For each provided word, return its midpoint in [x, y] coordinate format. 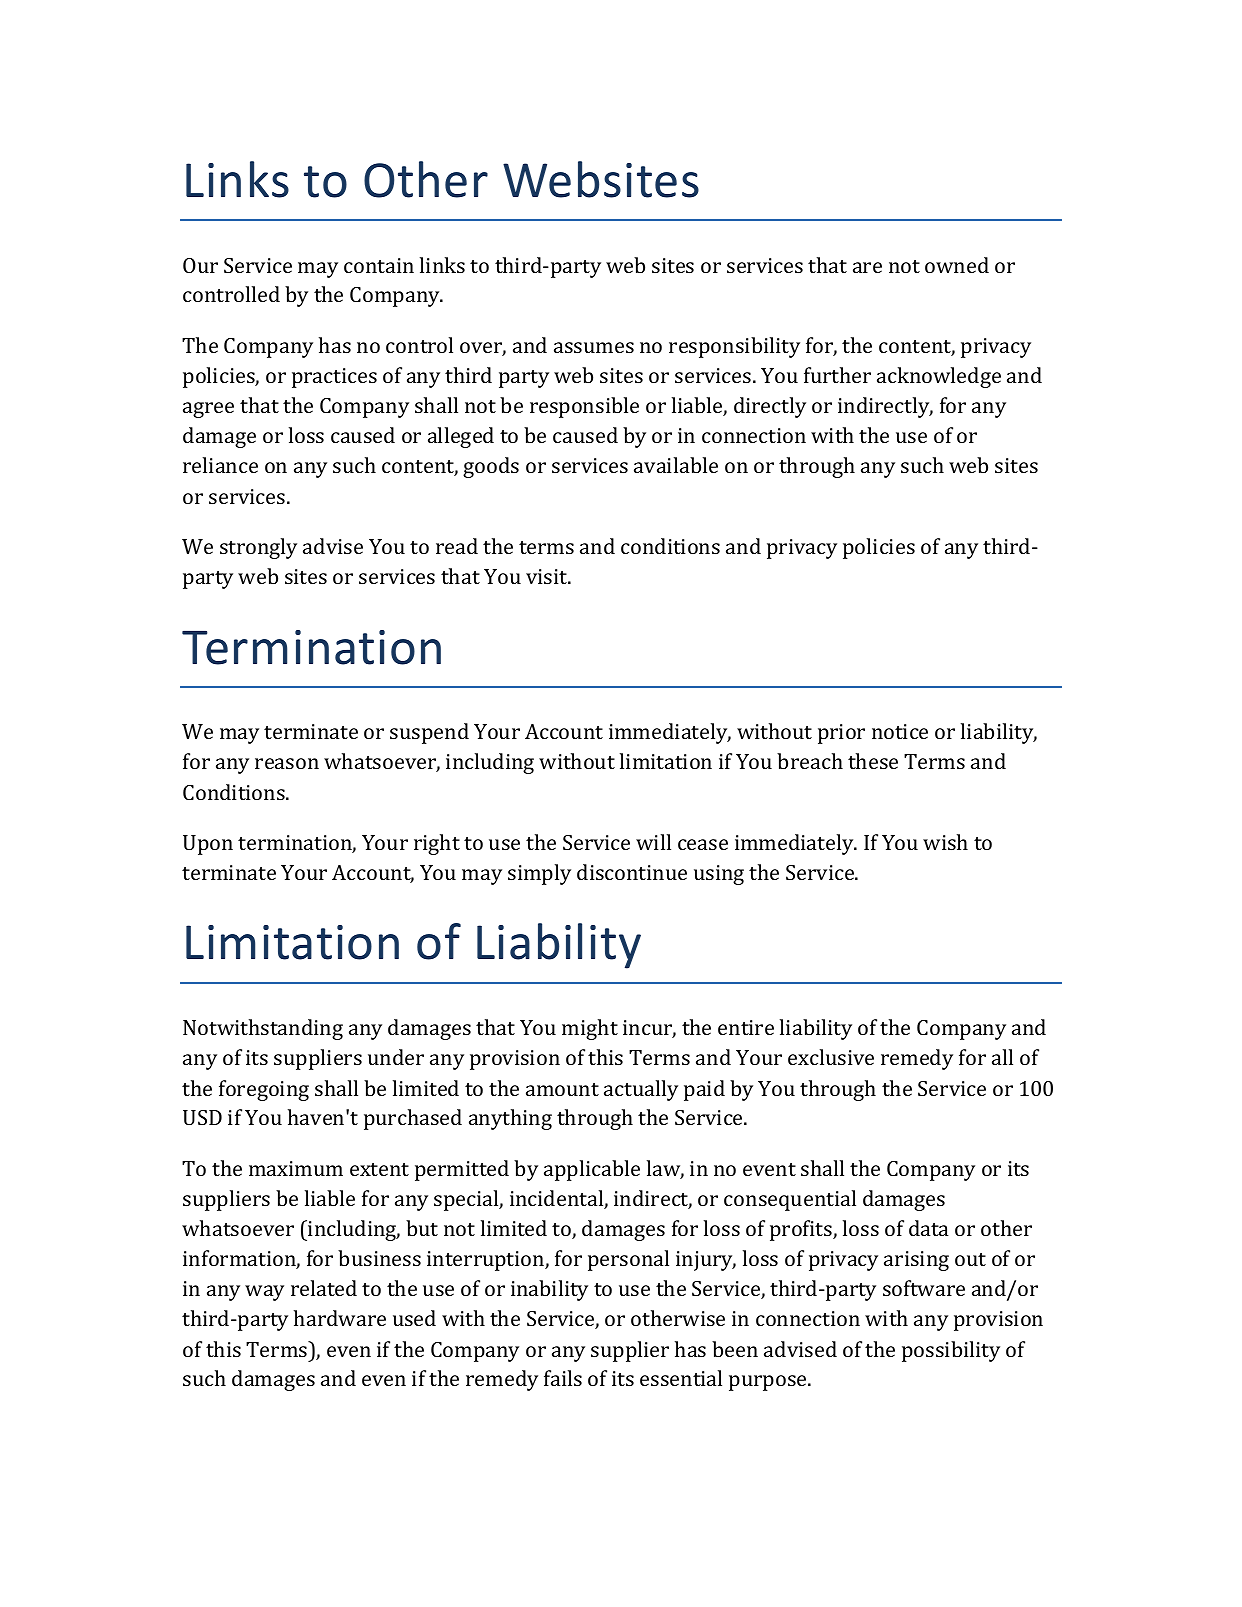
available [676, 465]
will [653, 842]
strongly [258, 548]
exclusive [831, 1057]
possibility [951, 1351]
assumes [594, 347]
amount [562, 1089]
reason [287, 763]
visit [548, 576]
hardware [340, 1318]
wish [945, 842]
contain [379, 265]
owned [957, 265]
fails [563, 1378]
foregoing [264, 1090]
